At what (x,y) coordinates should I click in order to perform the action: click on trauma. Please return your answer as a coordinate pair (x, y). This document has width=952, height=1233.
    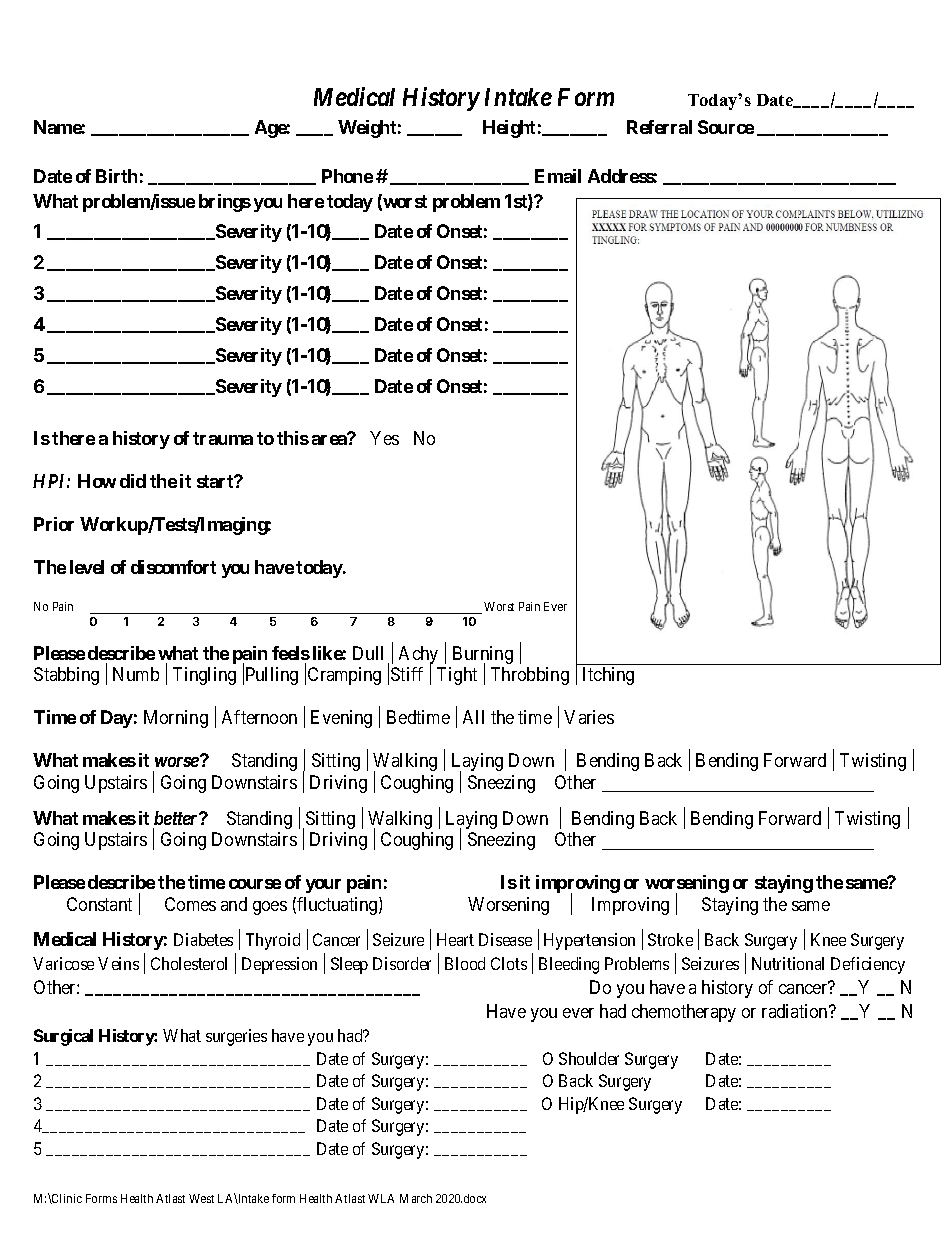
    Looking at the image, I should click on (223, 438).
